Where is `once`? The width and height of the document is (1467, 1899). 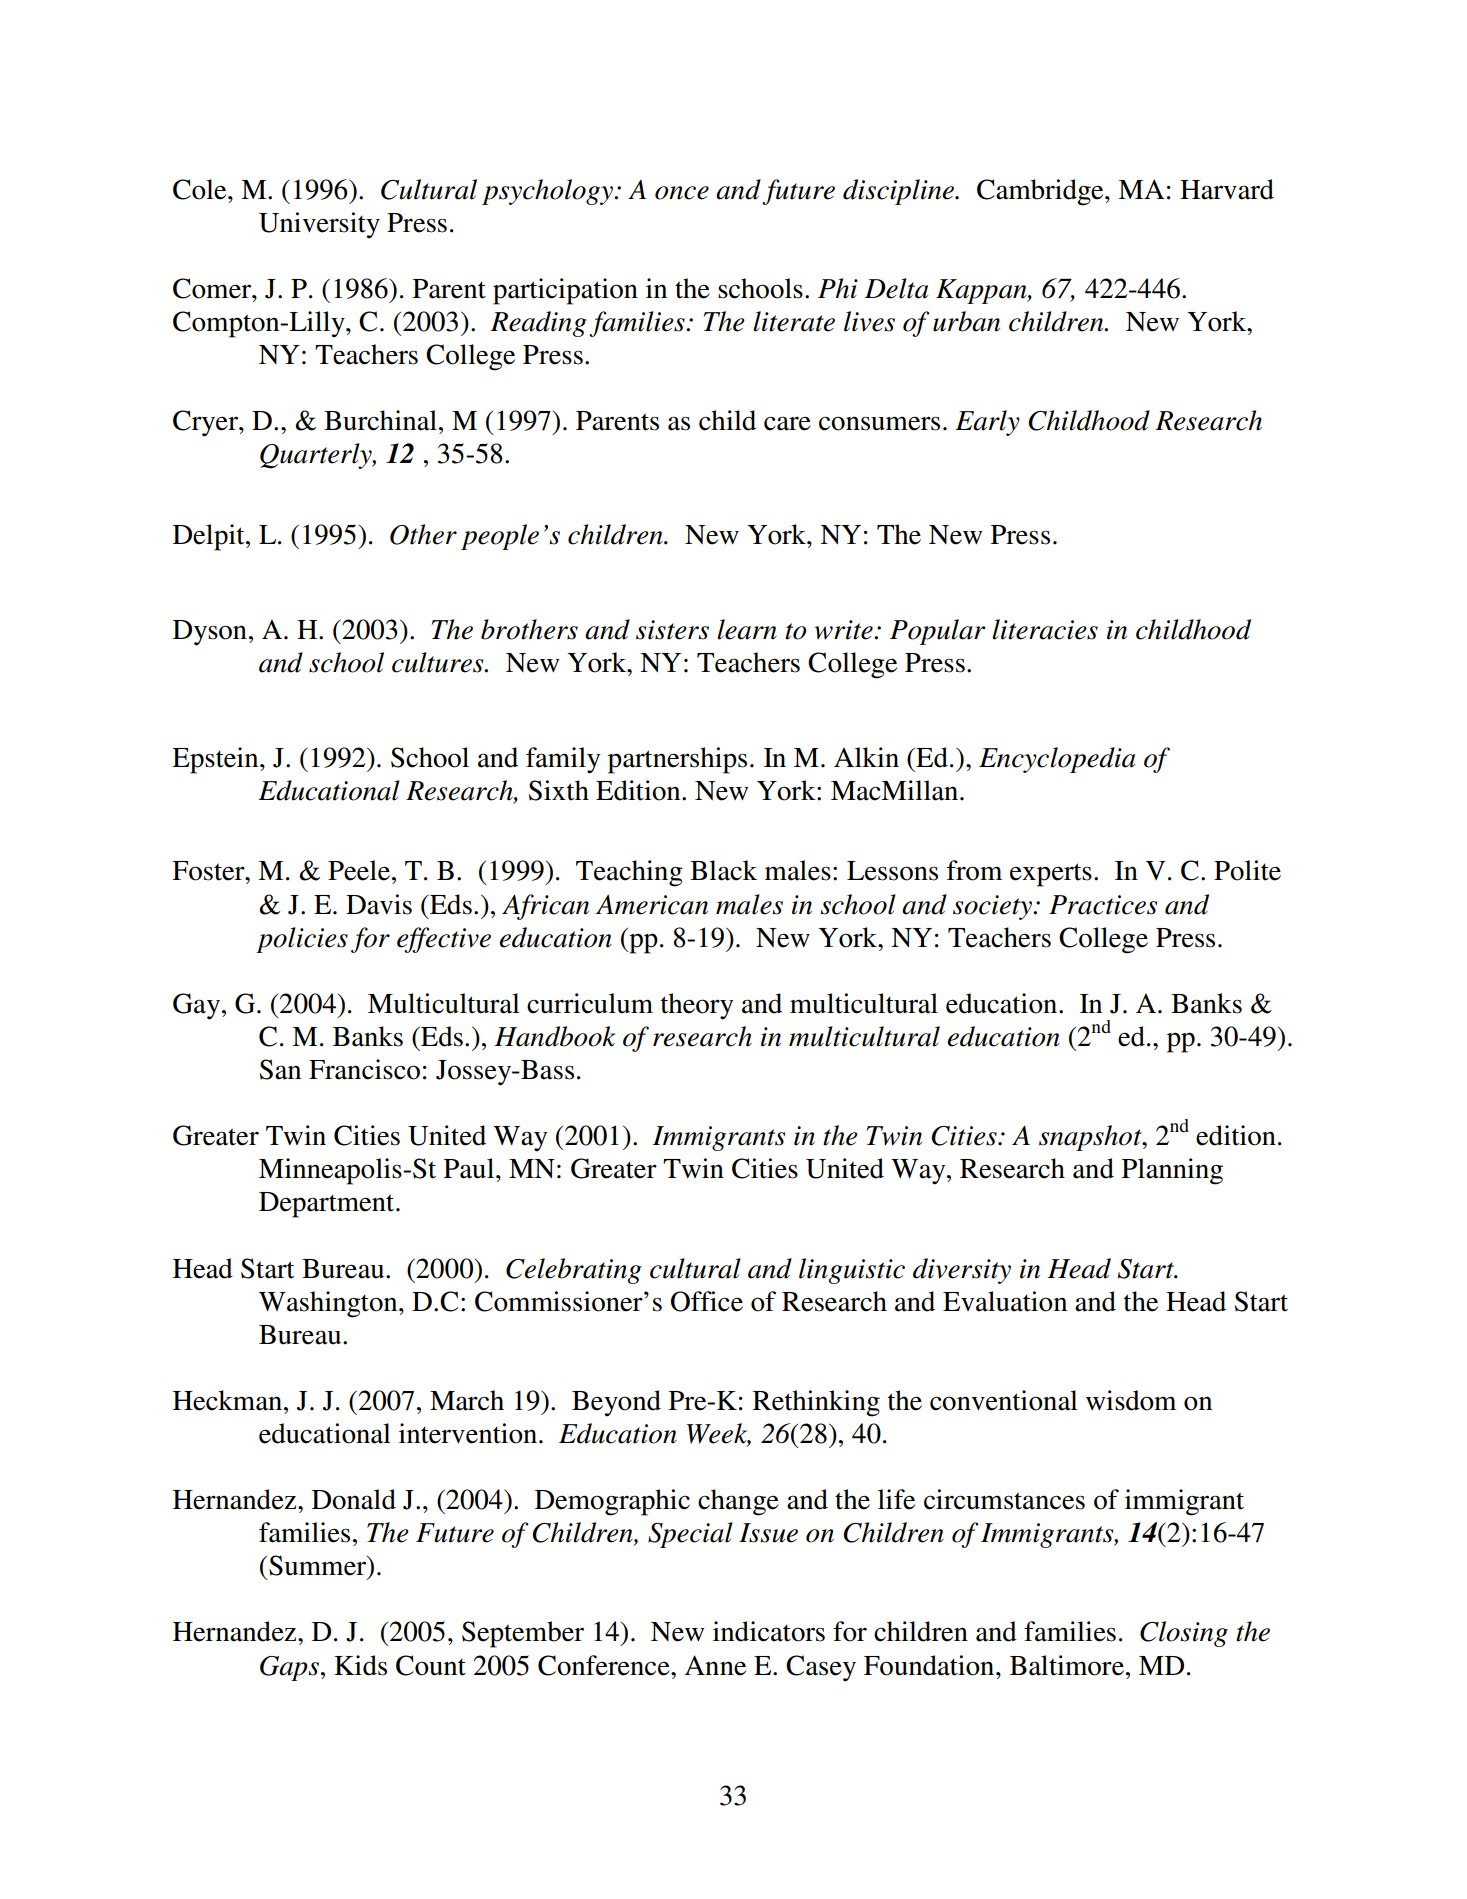 once is located at coordinates (682, 193).
